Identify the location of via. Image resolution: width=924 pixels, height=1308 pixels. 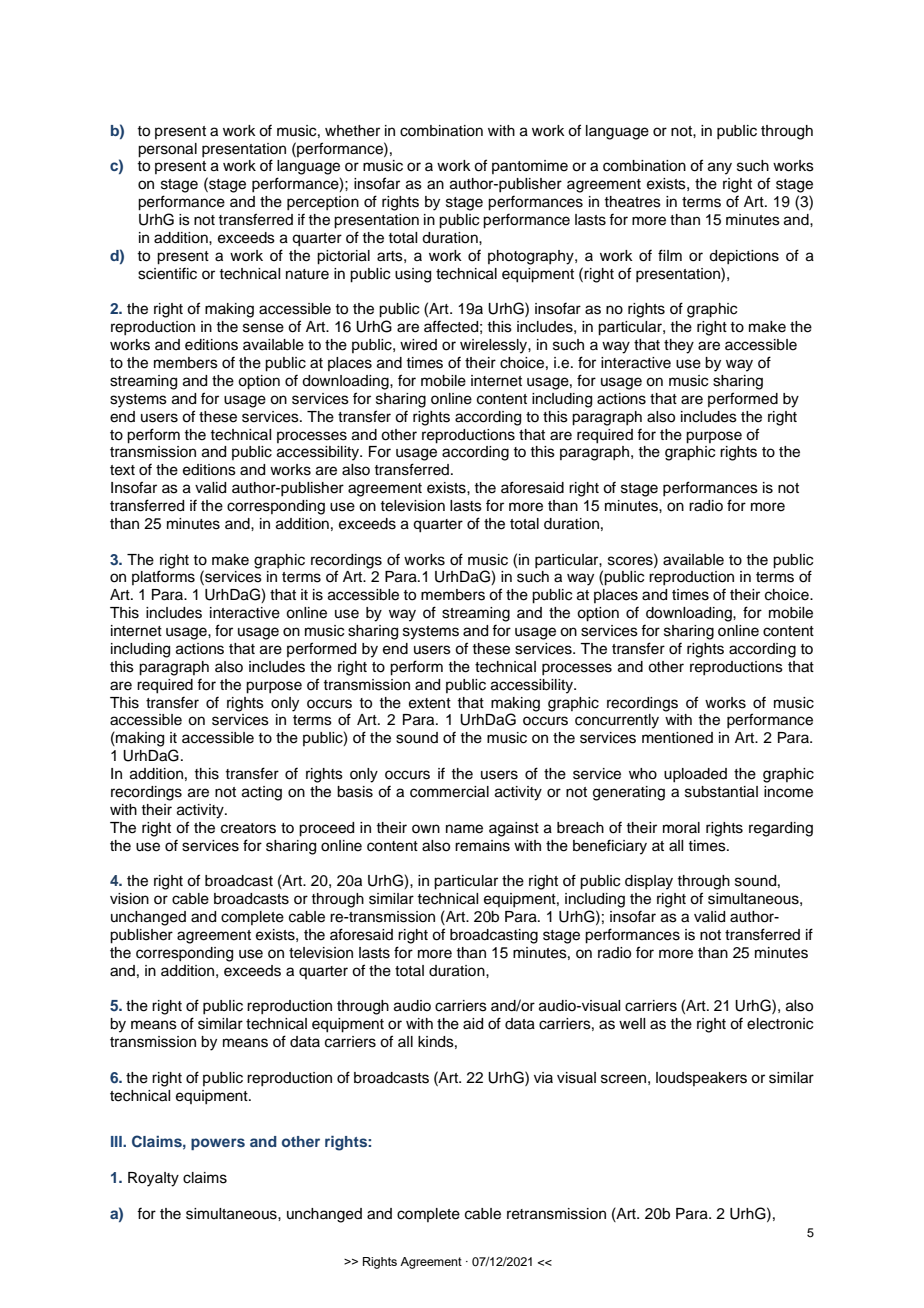
(543, 1077).
